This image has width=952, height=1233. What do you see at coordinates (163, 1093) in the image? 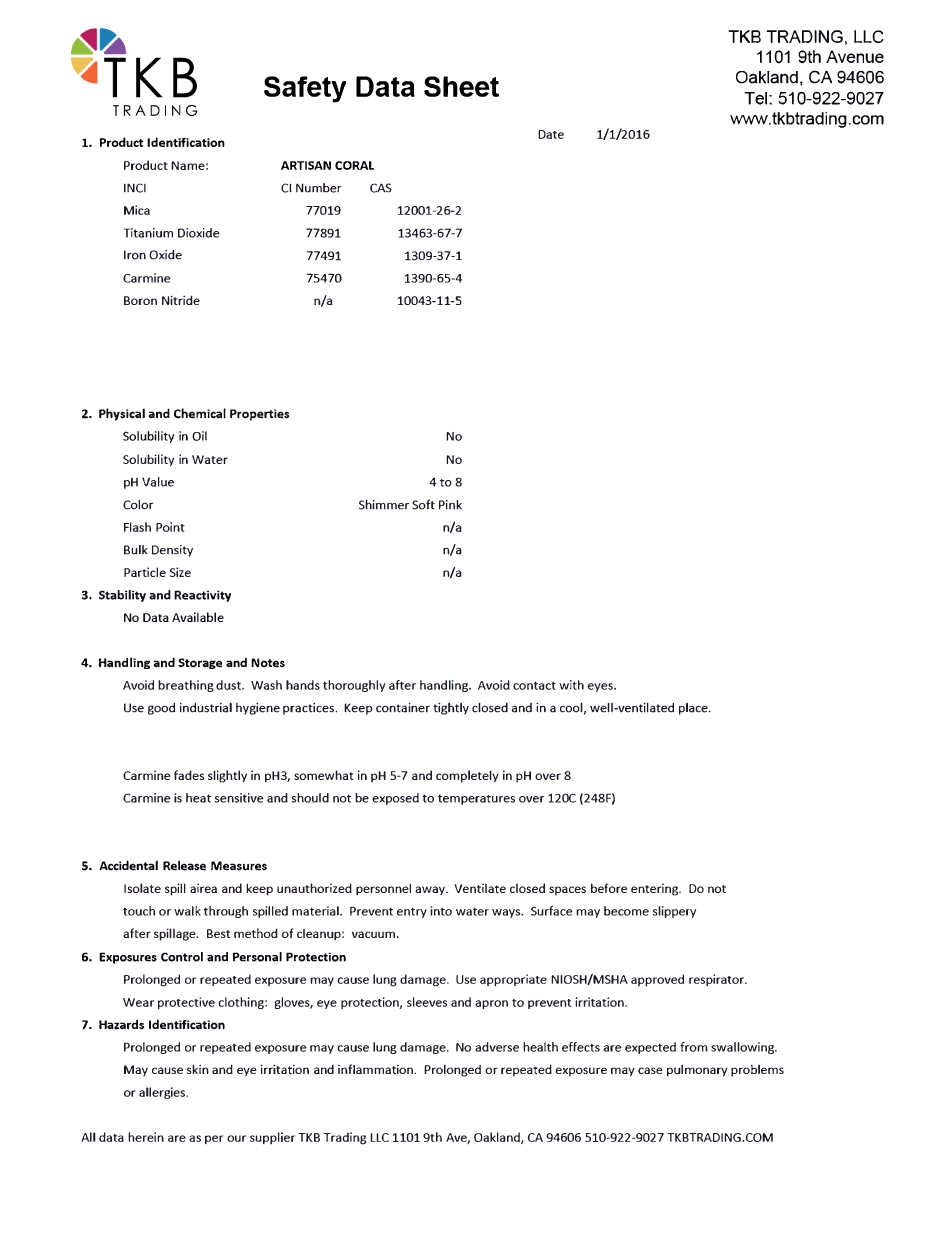
I see `allergies` at bounding box center [163, 1093].
